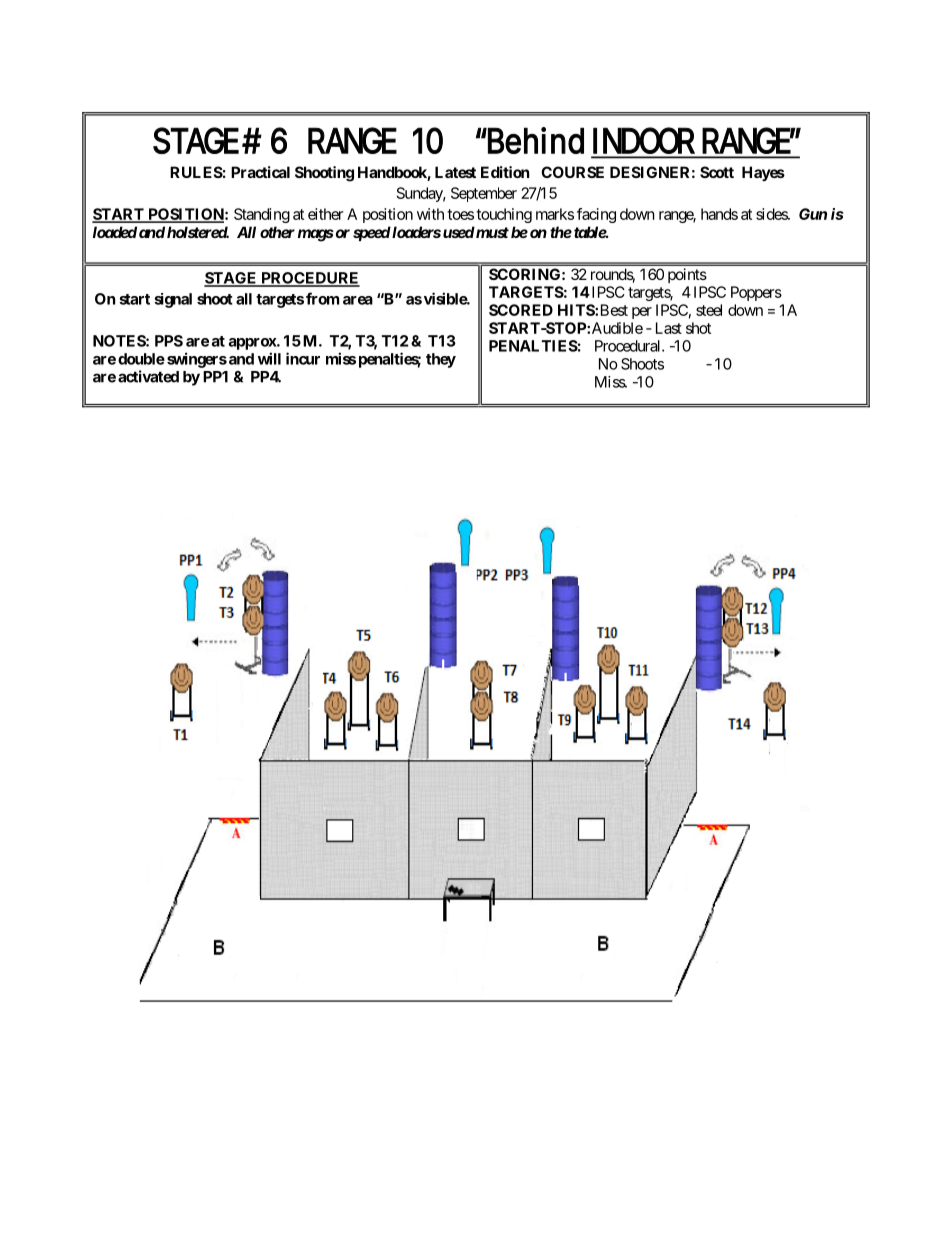  Describe the element at coordinates (260, 172) in the image. I see `Practical` at that location.
